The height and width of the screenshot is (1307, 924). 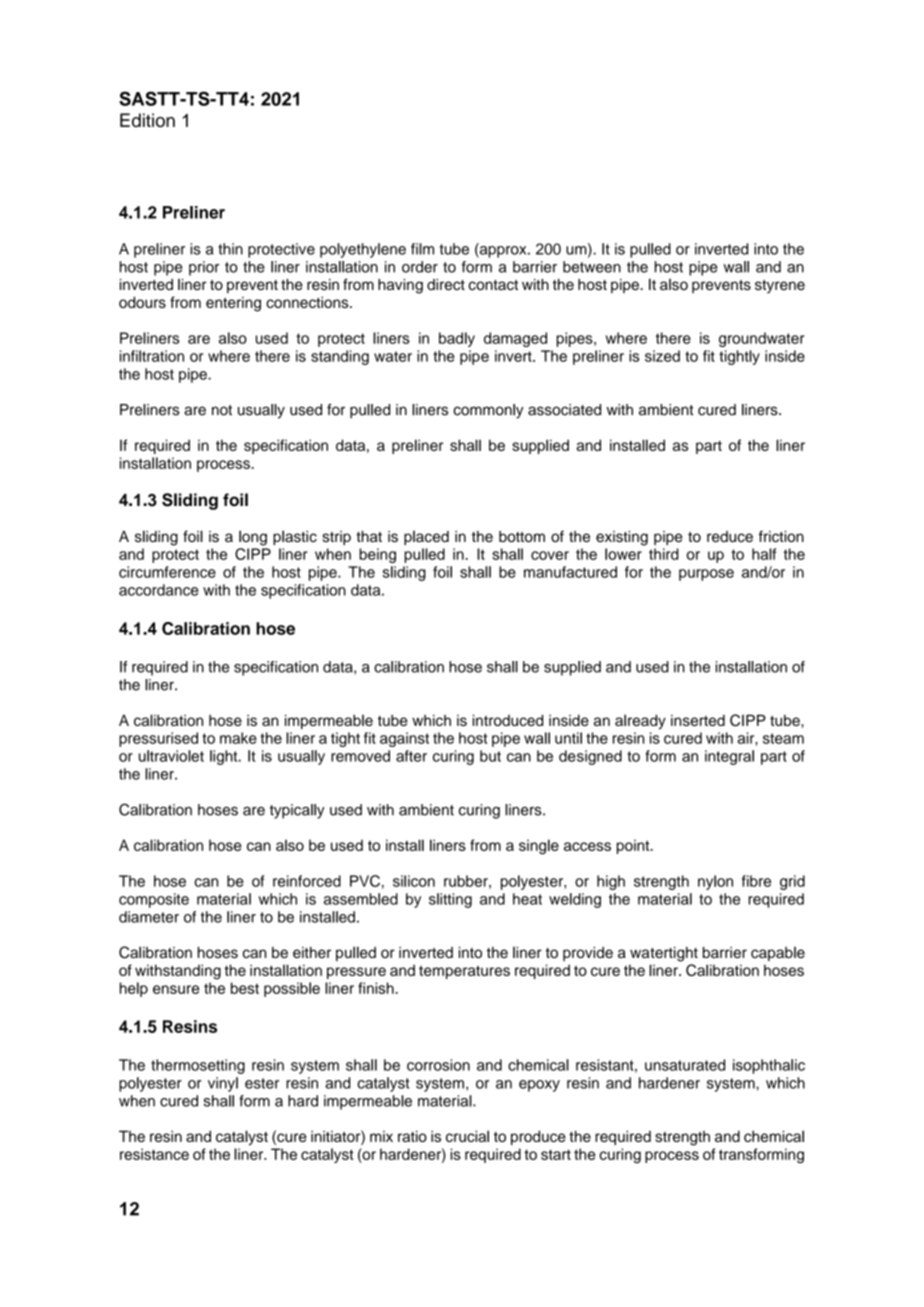 What do you see at coordinates (698, 720) in the screenshot?
I see `inserted` at bounding box center [698, 720].
